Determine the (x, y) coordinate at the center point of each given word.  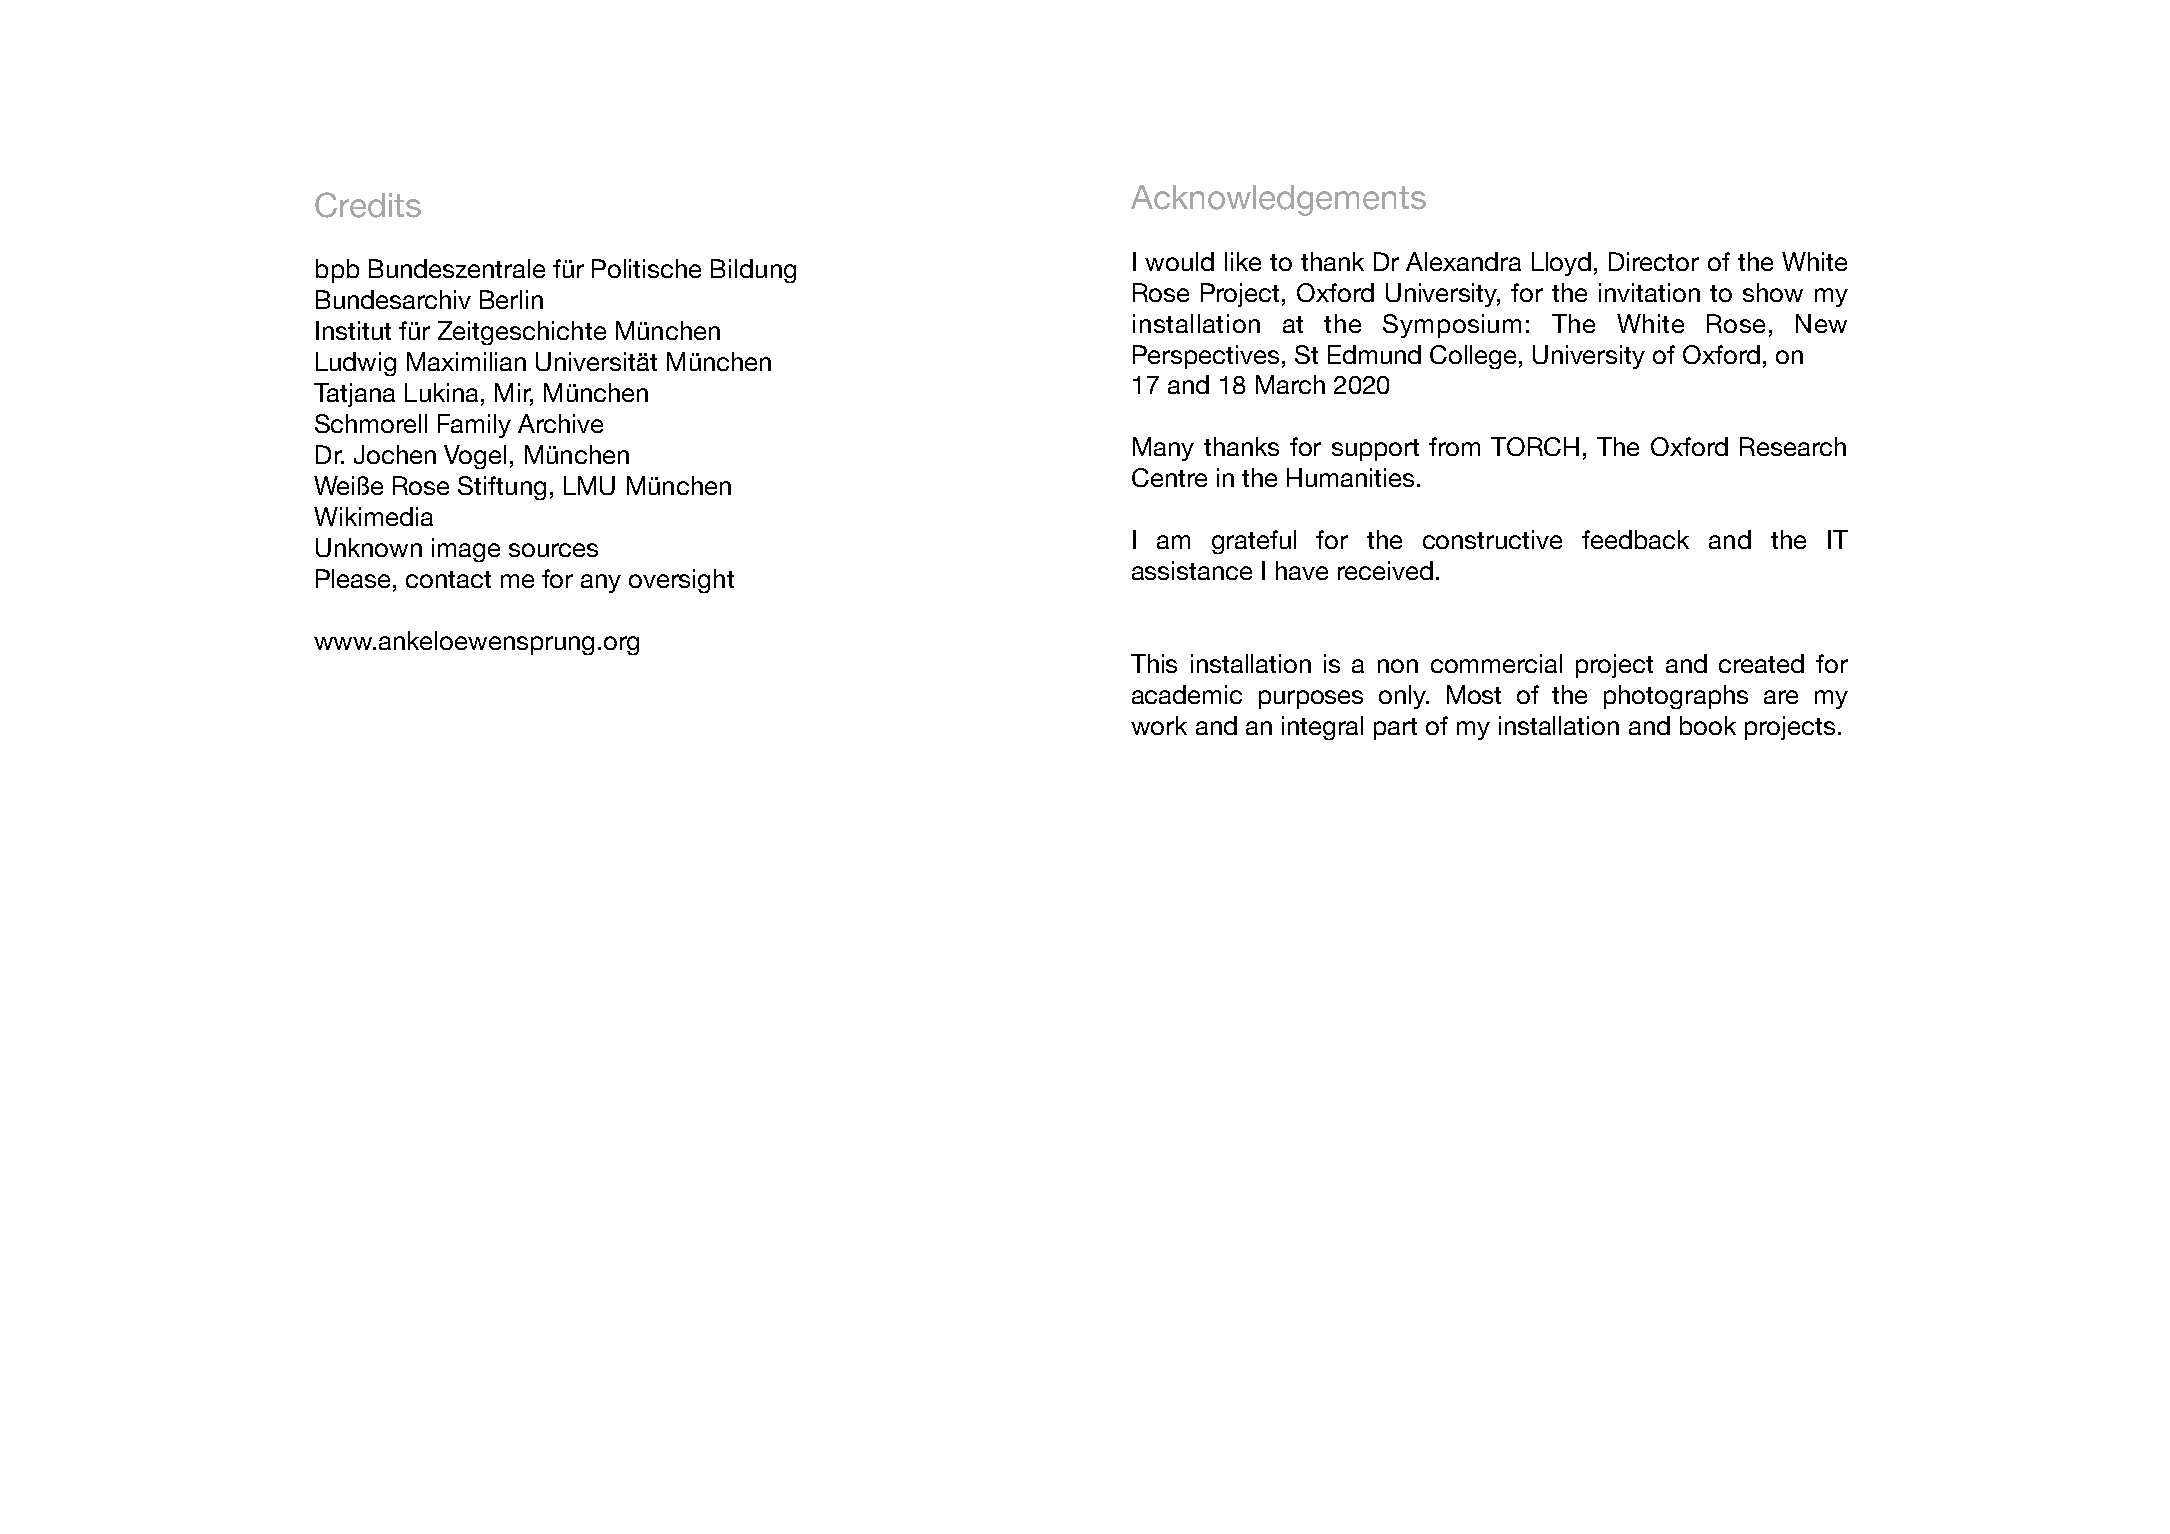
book (1708, 725)
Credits (368, 205)
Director (1654, 261)
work (1159, 725)
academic (1187, 694)
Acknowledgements (1278, 200)
